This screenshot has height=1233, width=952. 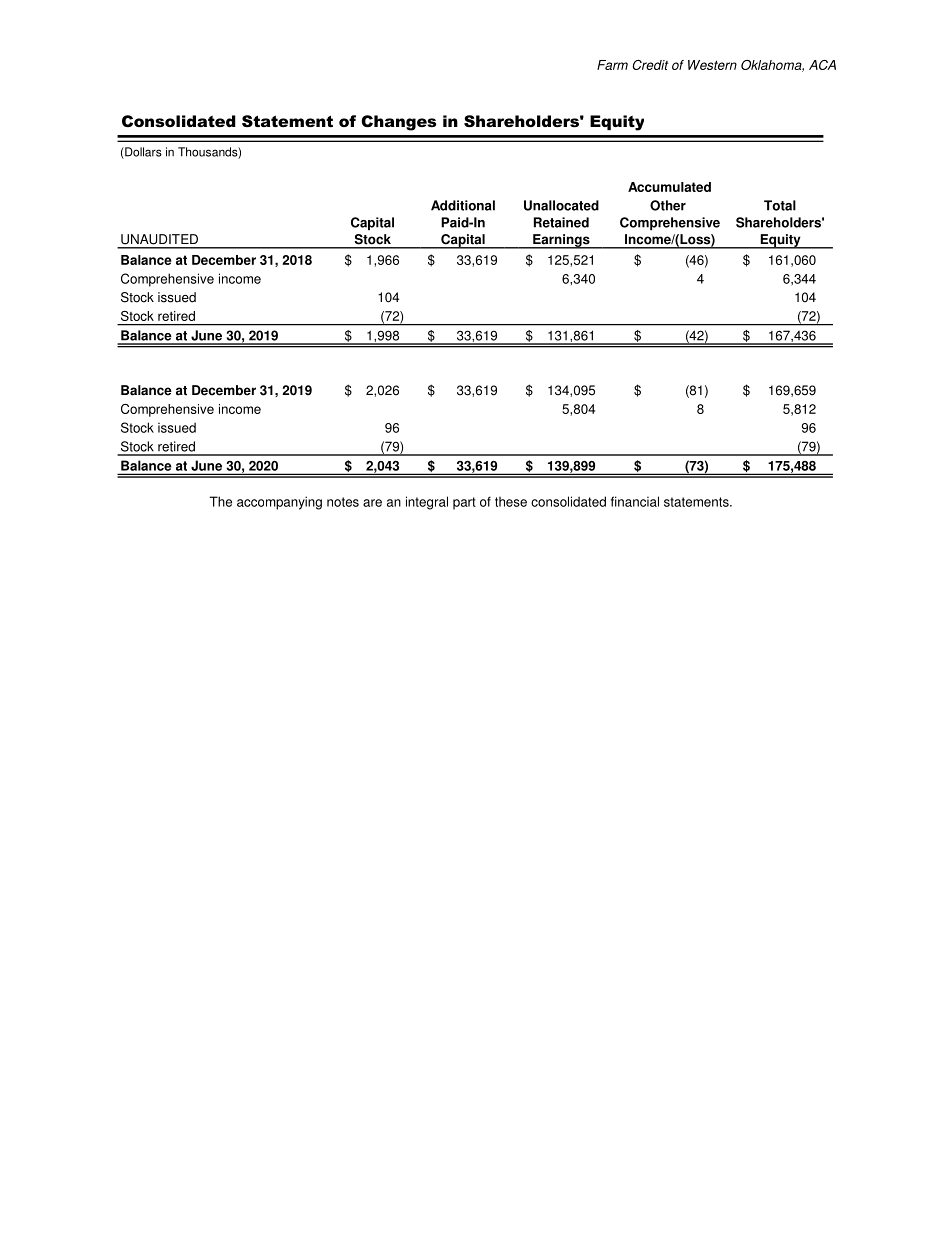 I want to click on Farm, so click(x=612, y=65).
